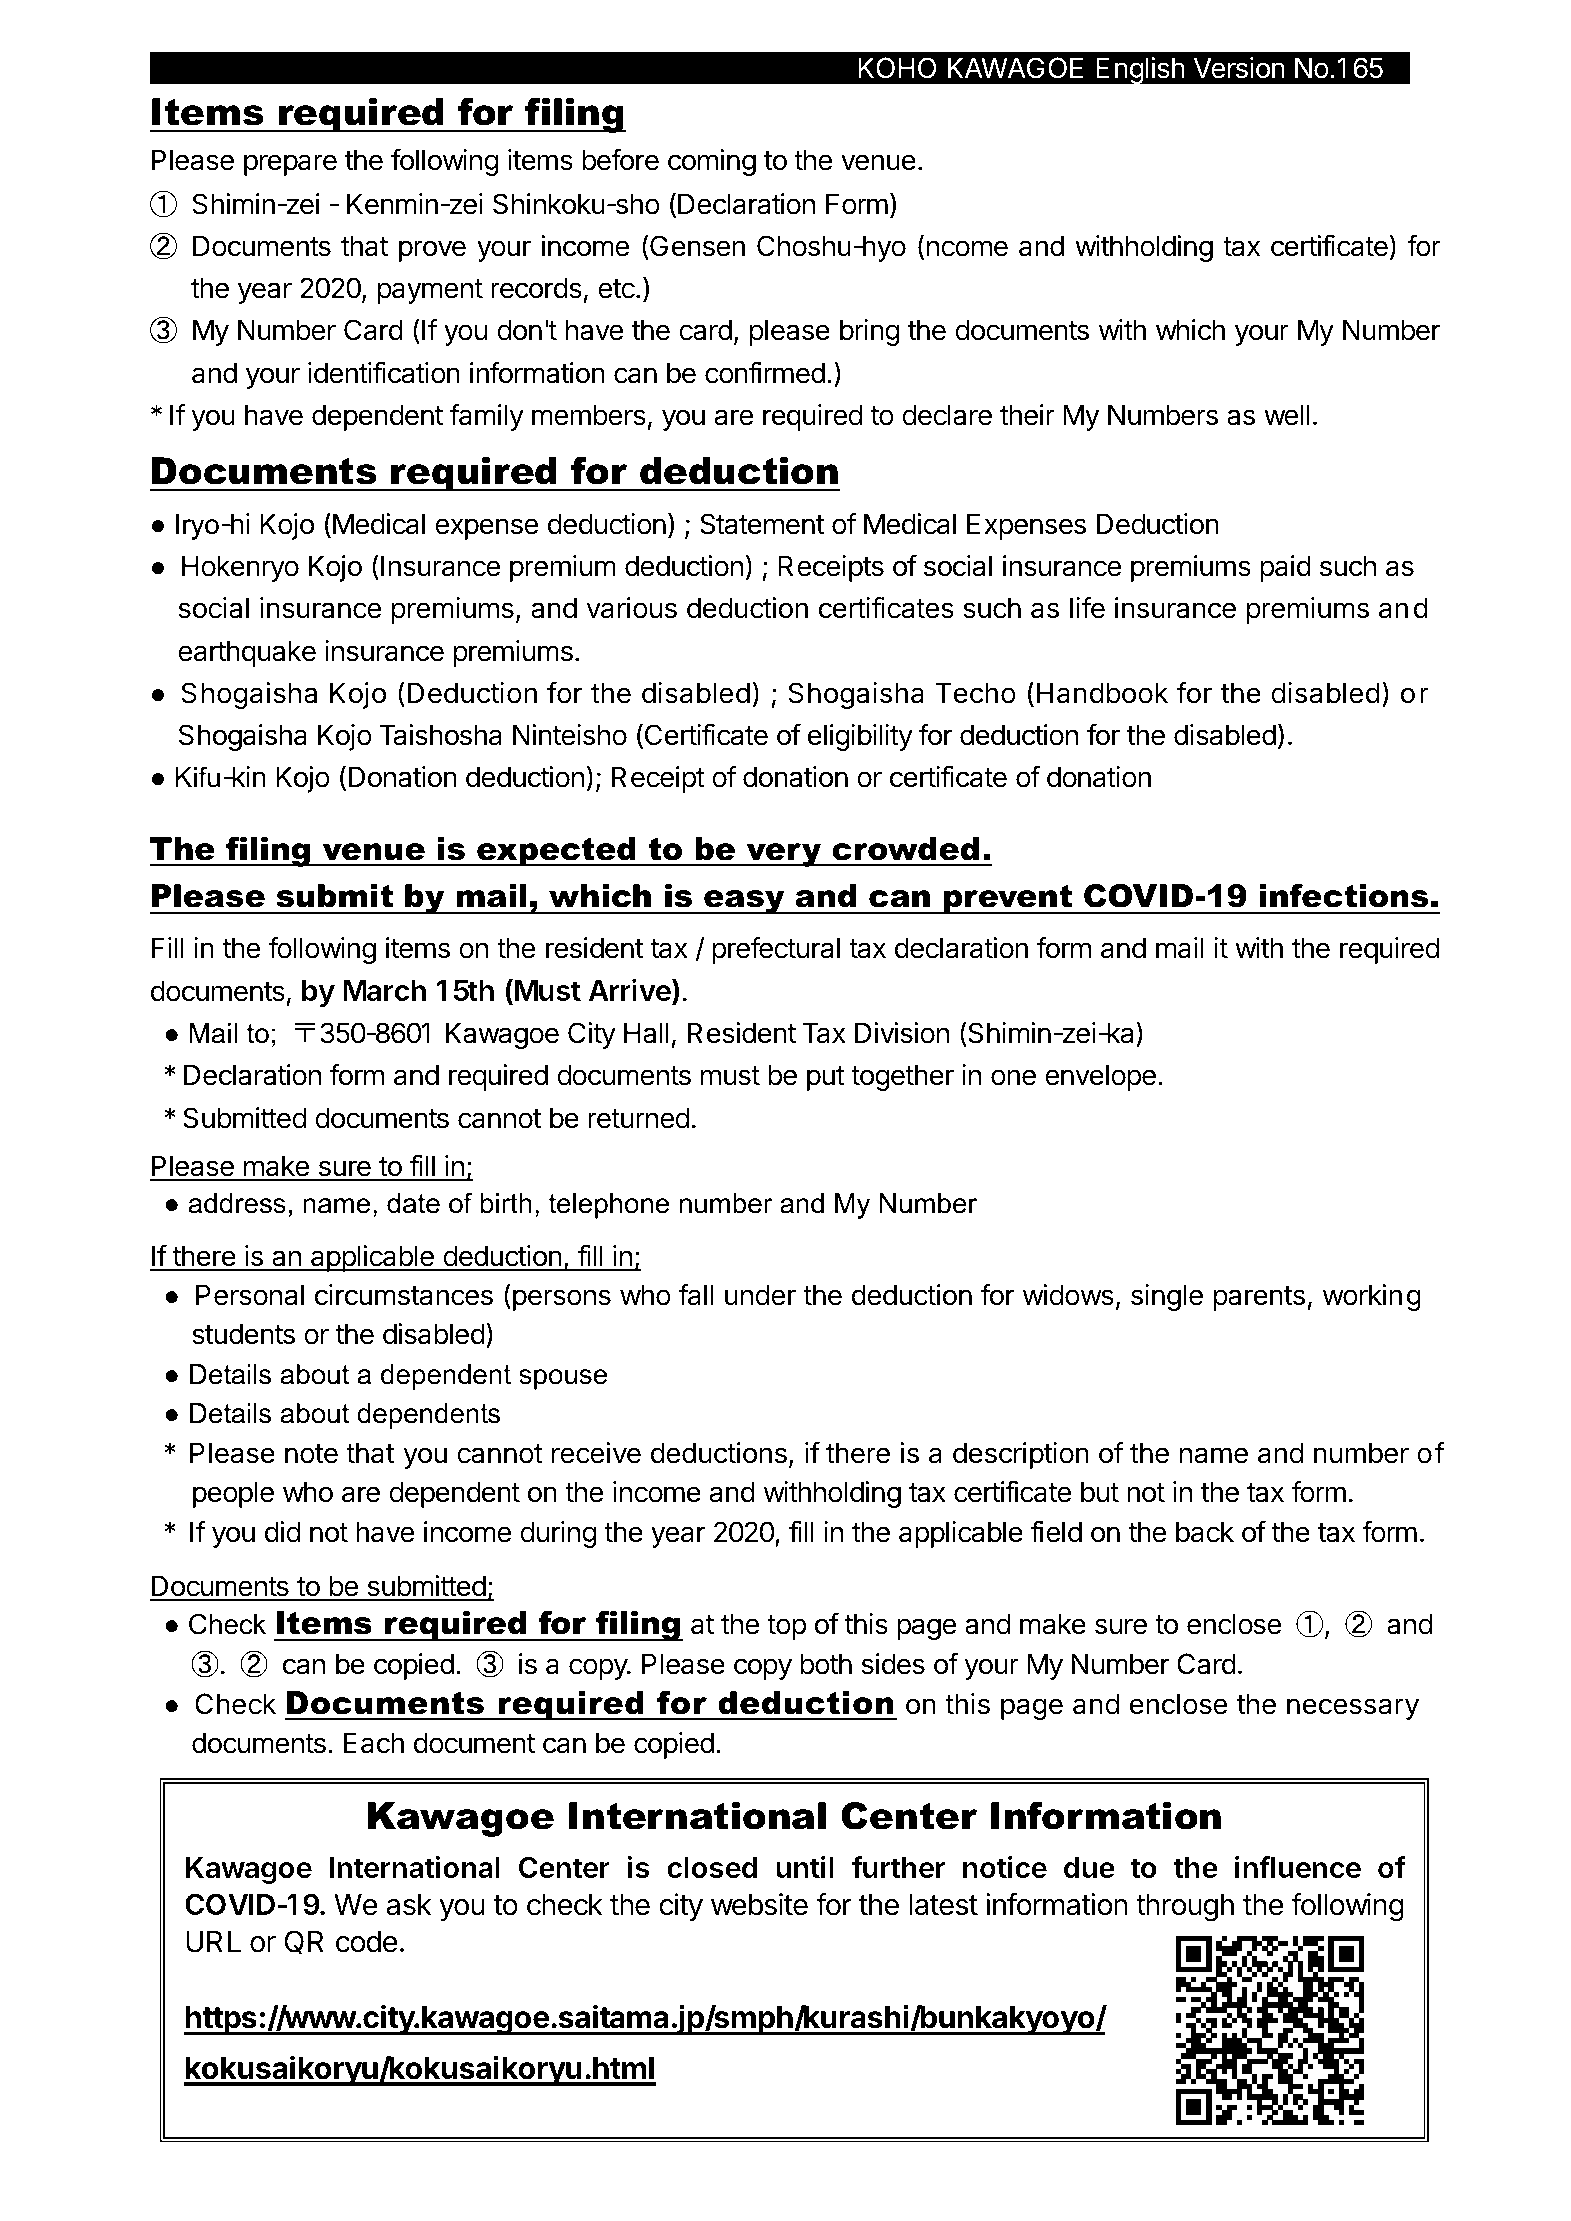 The image size is (1571, 2221). I want to click on prepare, so click(290, 165).
